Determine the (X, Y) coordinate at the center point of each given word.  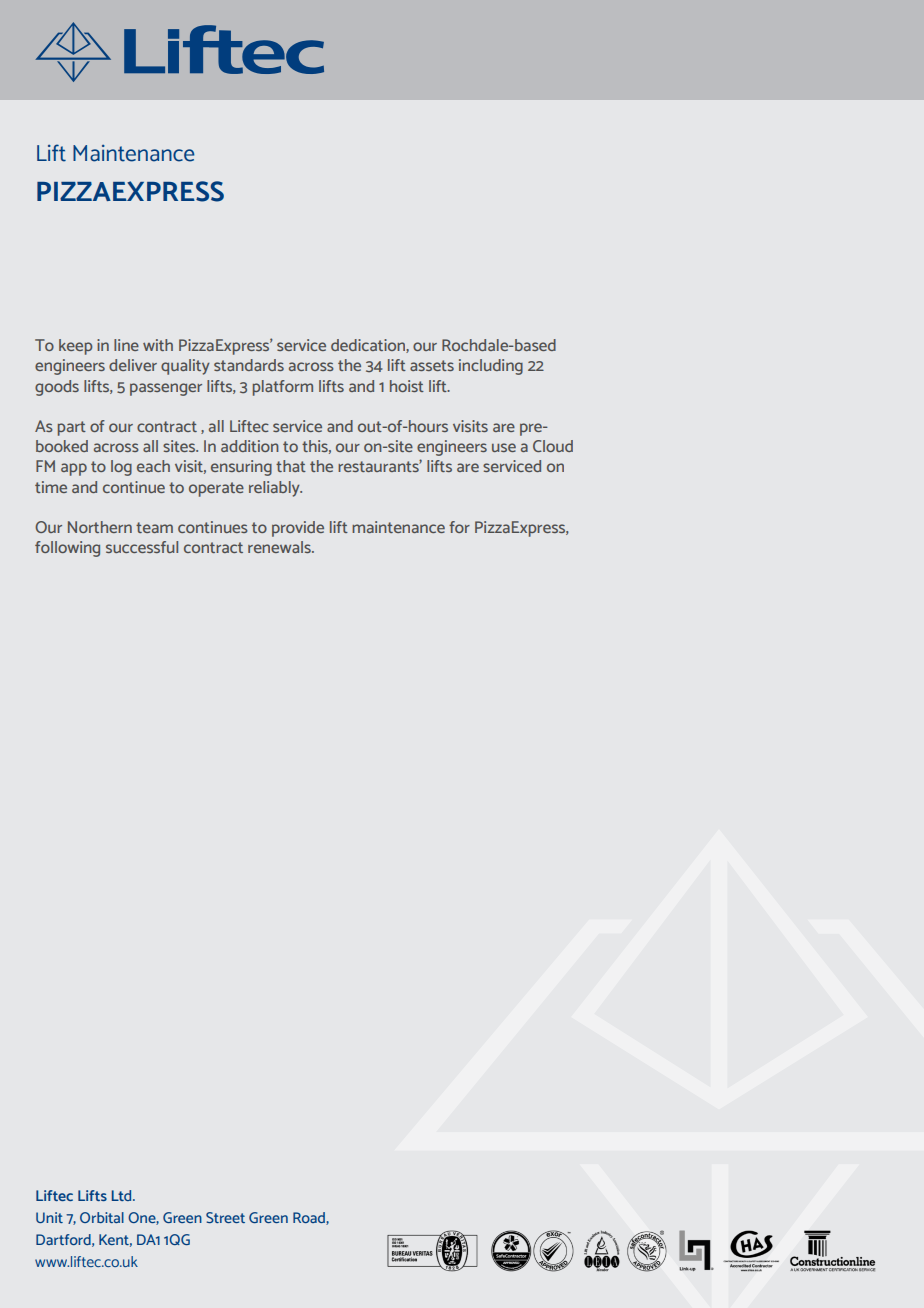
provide (298, 529)
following (67, 549)
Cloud (553, 446)
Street (225, 1217)
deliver (133, 365)
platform (283, 388)
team (154, 527)
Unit (49, 1217)
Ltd (123, 1195)
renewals (280, 547)
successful (142, 547)
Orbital (102, 1217)
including (491, 367)
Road (310, 1218)
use (504, 447)
